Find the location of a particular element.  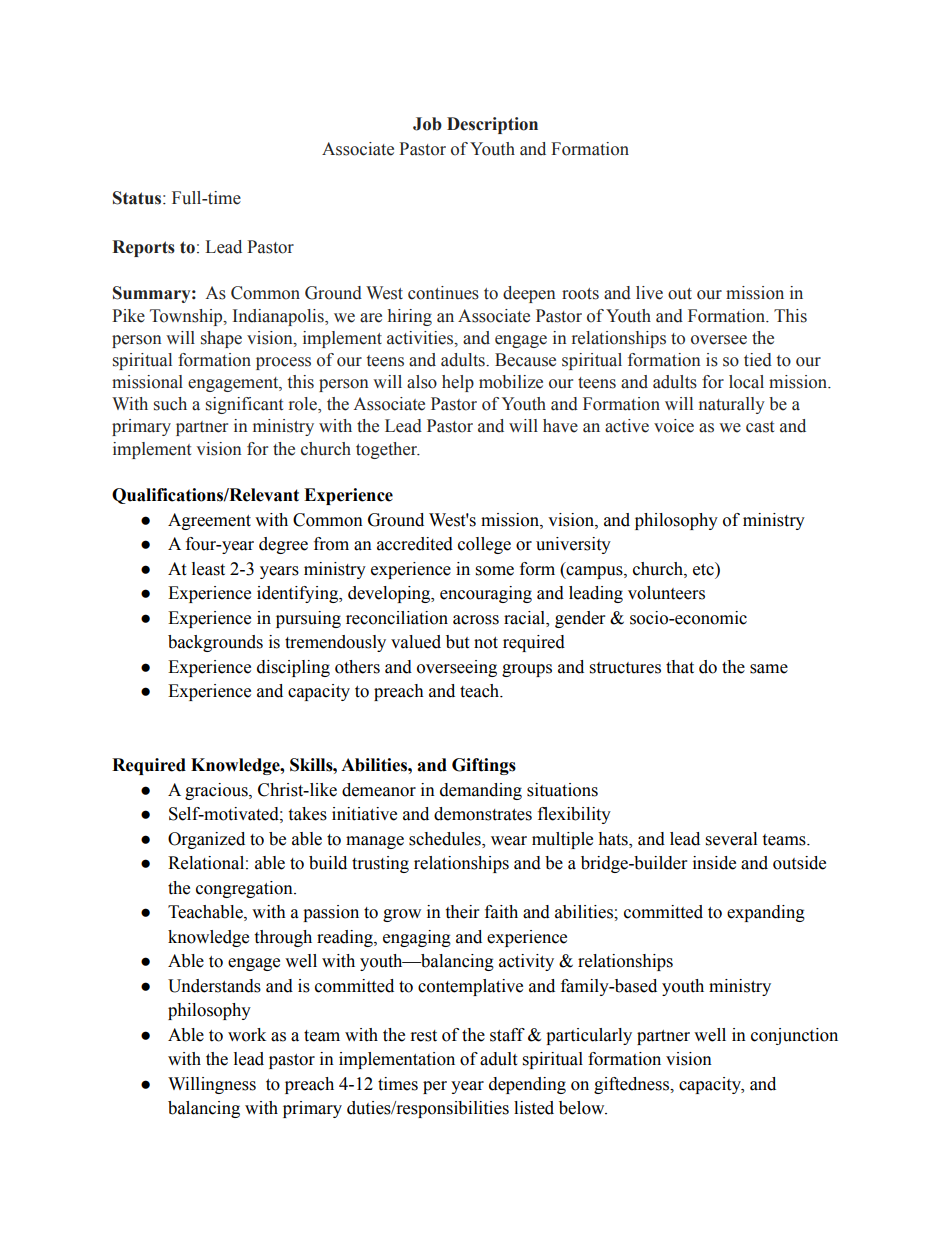

depending is located at coordinates (527, 1085).
